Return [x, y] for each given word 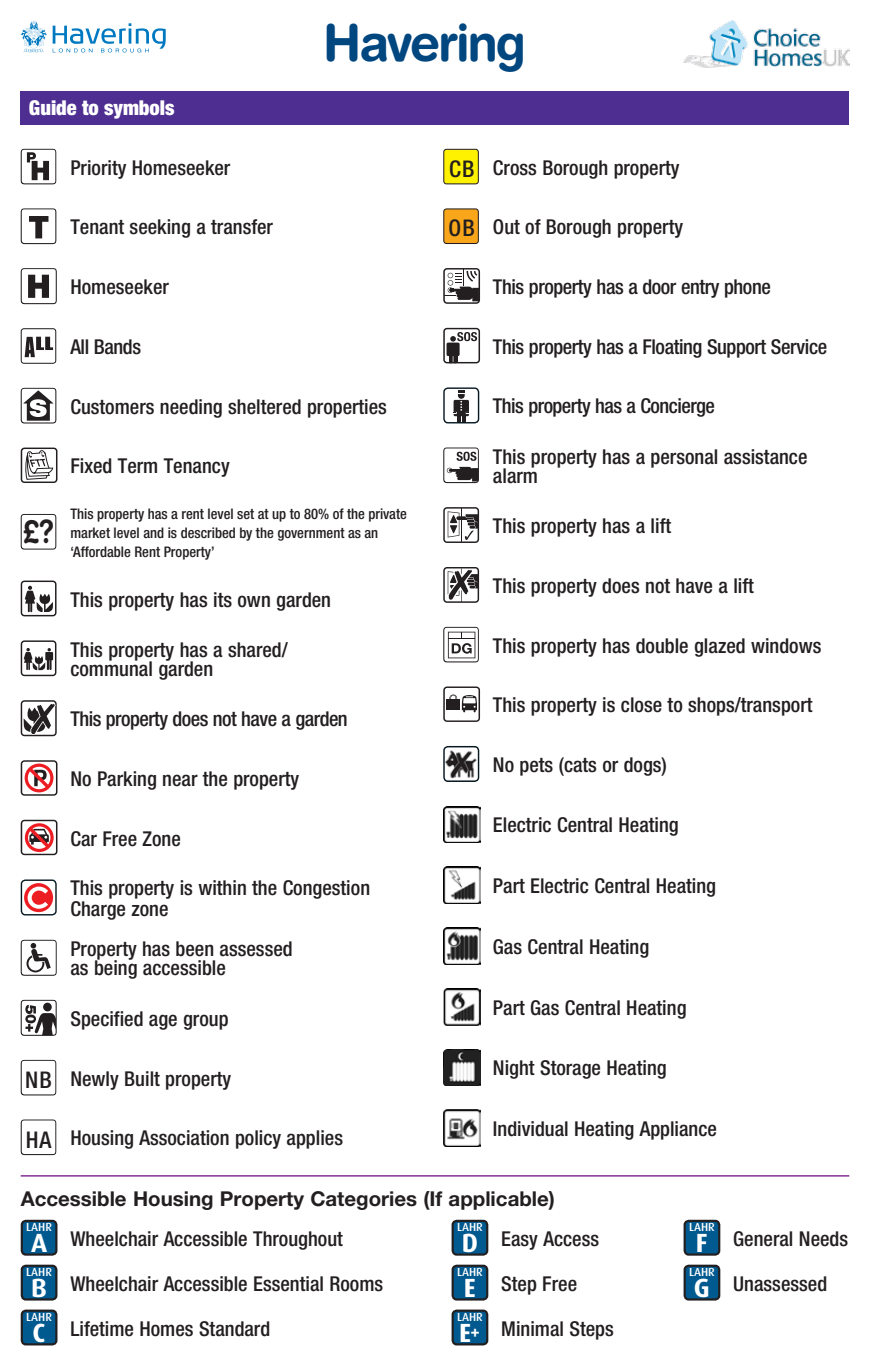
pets [536, 767]
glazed [720, 647]
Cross [514, 168]
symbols [139, 109]
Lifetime [102, 1329]
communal [111, 668]
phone [747, 288]
